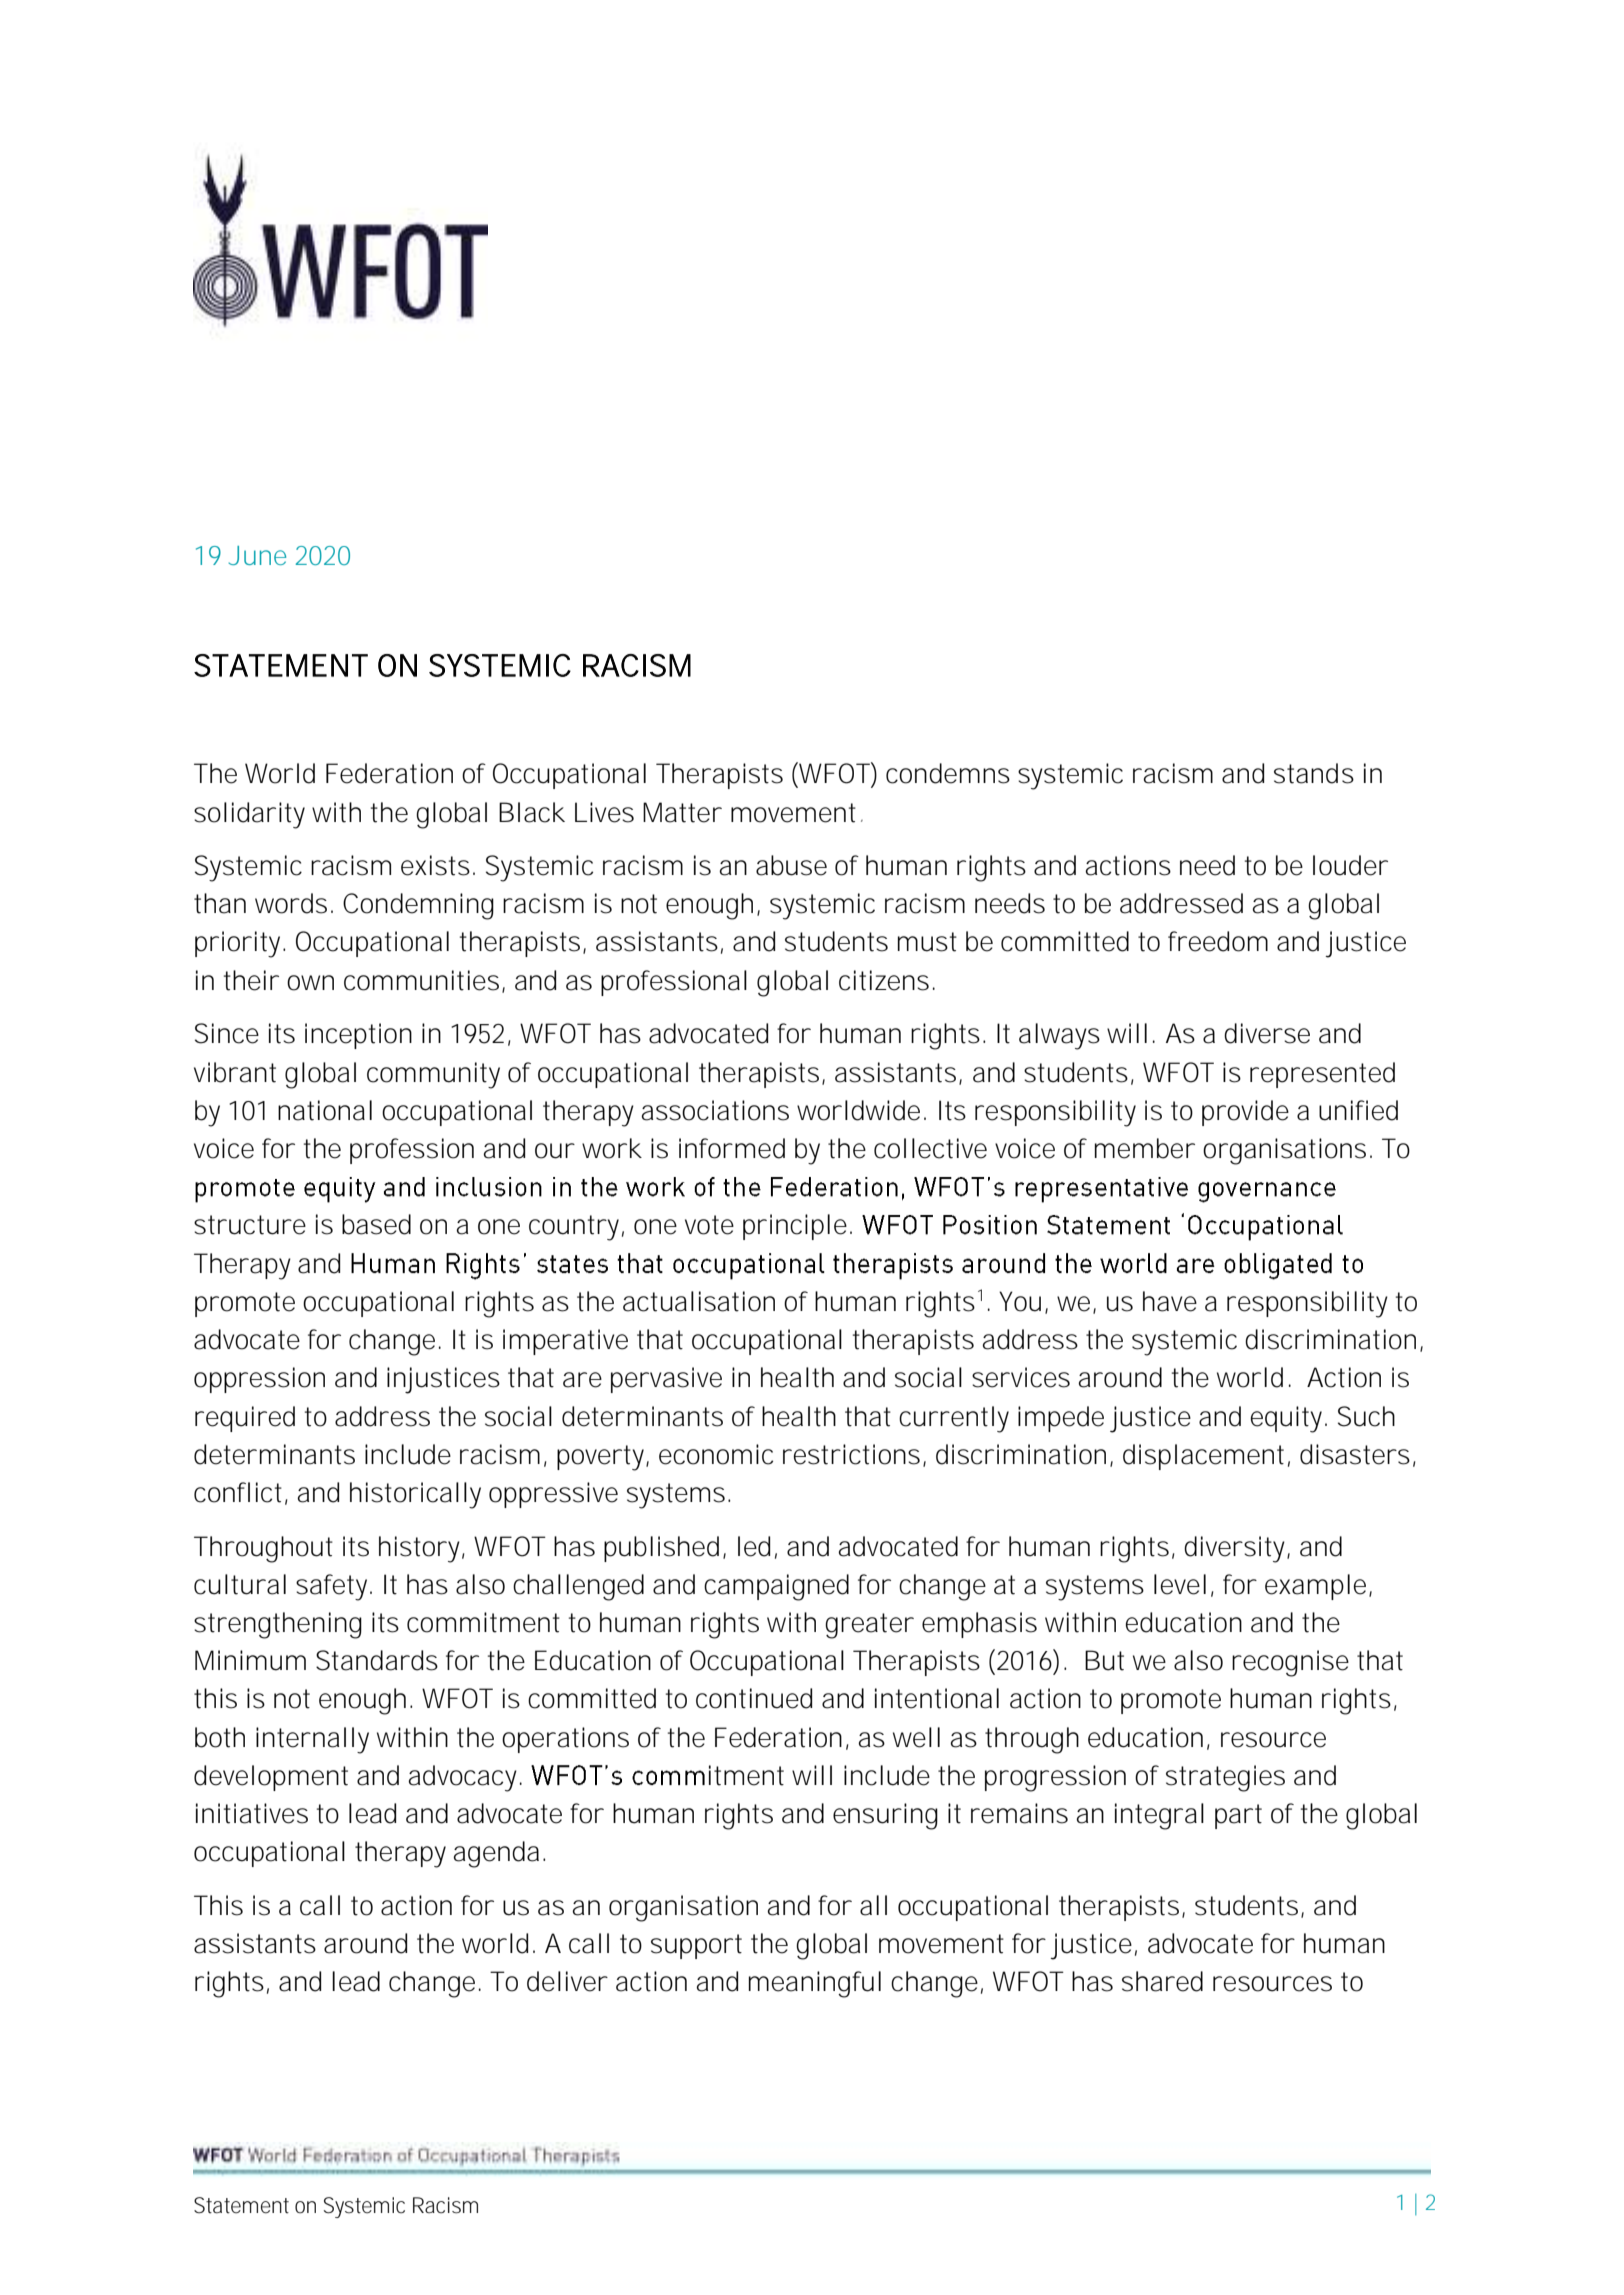 The image size is (1624, 2295). Describe the element at coordinates (1237, 1549) in the screenshot. I see `diversity` at that location.
